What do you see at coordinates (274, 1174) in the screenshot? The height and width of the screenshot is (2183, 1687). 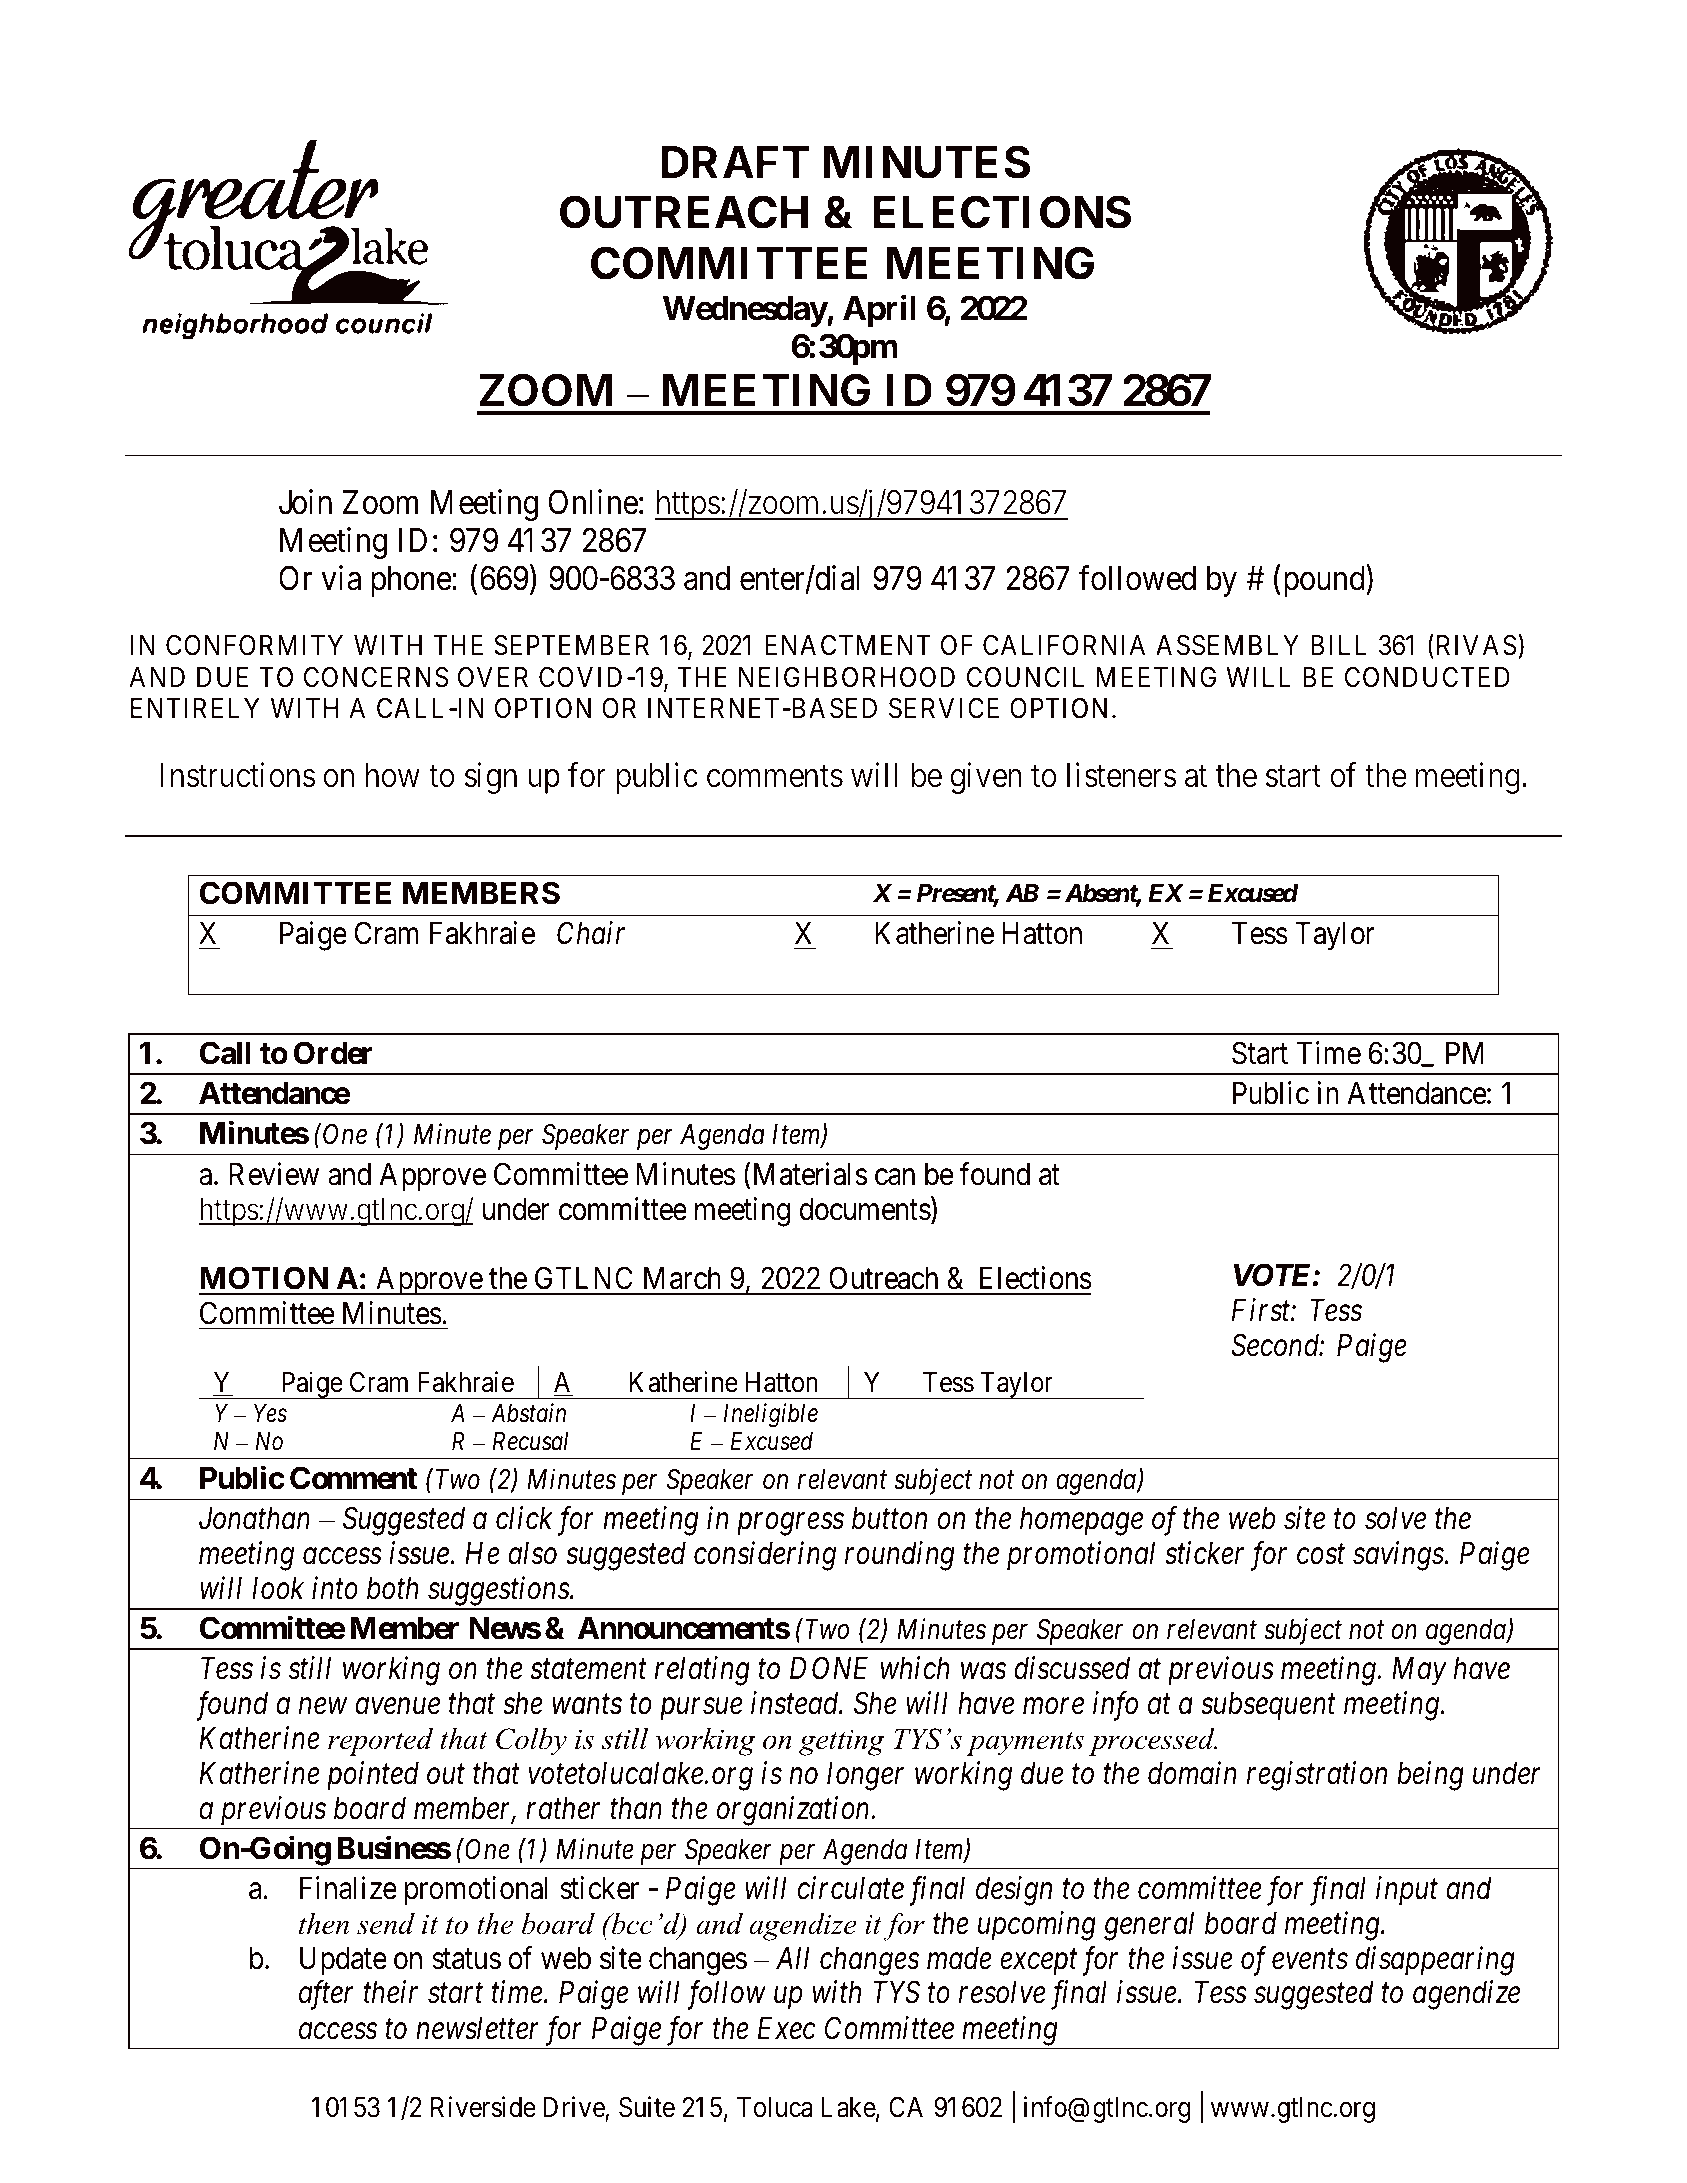 I see `Review` at bounding box center [274, 1174].
